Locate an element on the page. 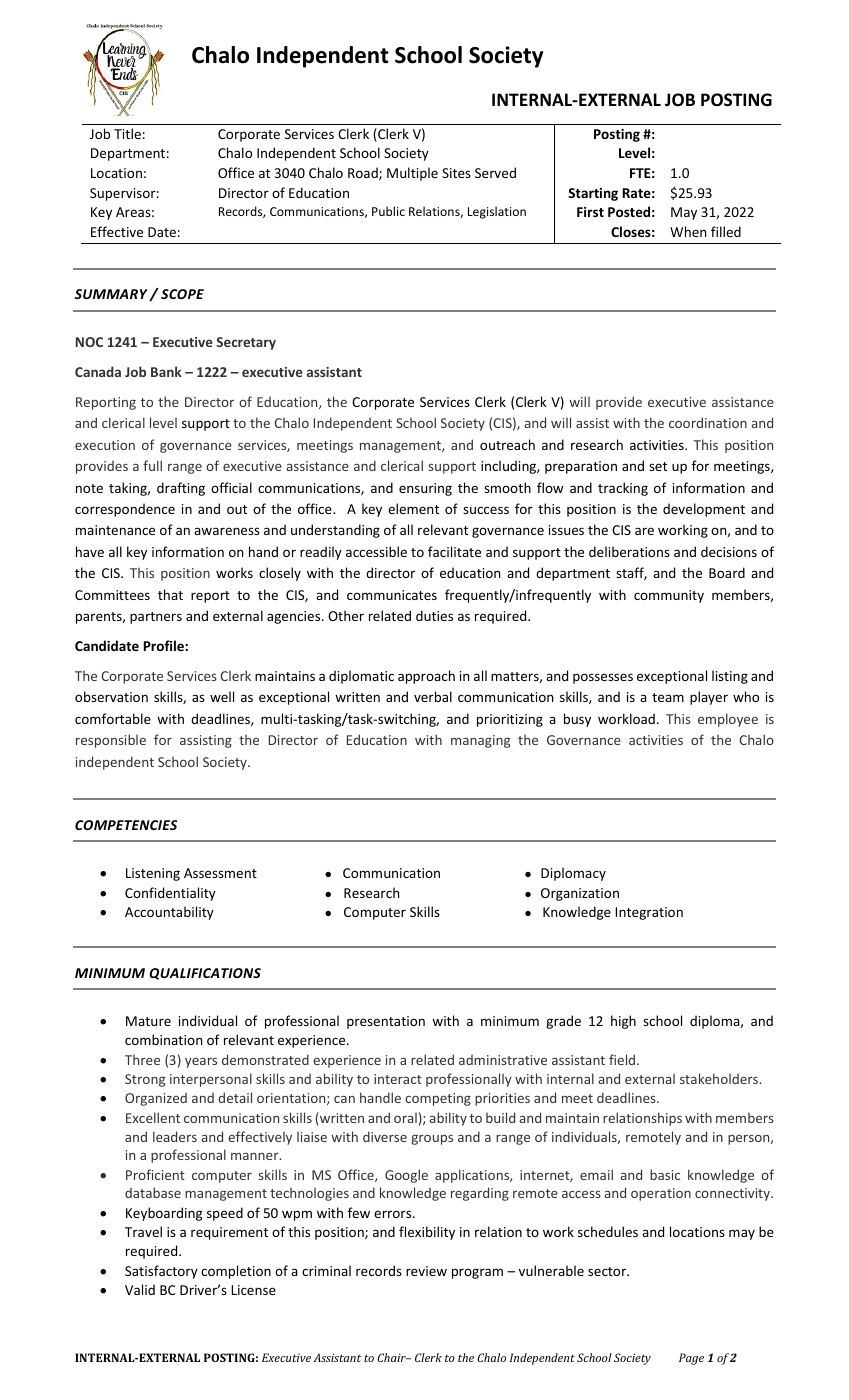  Valid is located at coordinates (140, 1289).
